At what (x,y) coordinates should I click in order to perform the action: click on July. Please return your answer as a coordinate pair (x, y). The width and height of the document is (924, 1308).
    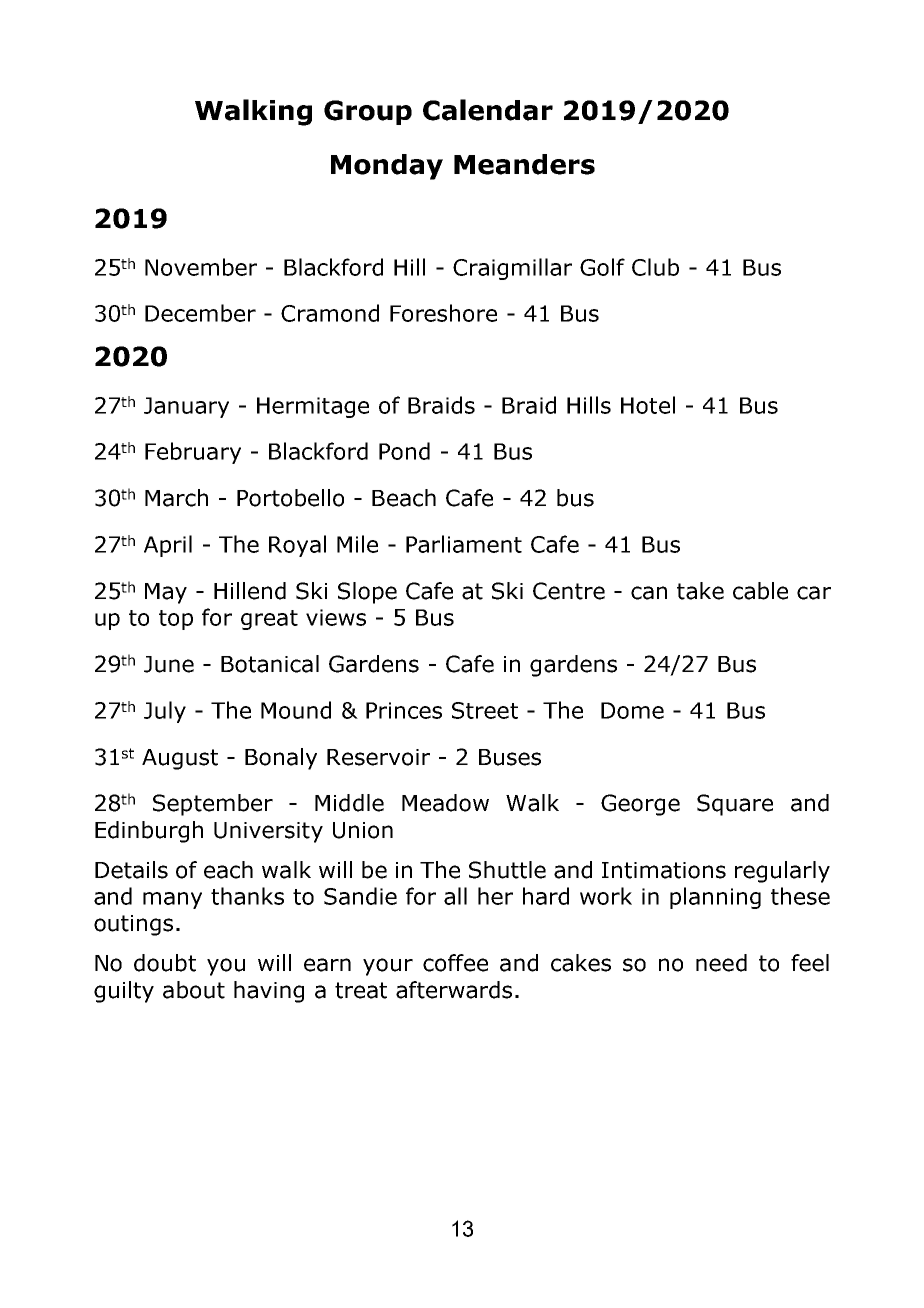
    Looking at the image, I should click on (165, 712).
